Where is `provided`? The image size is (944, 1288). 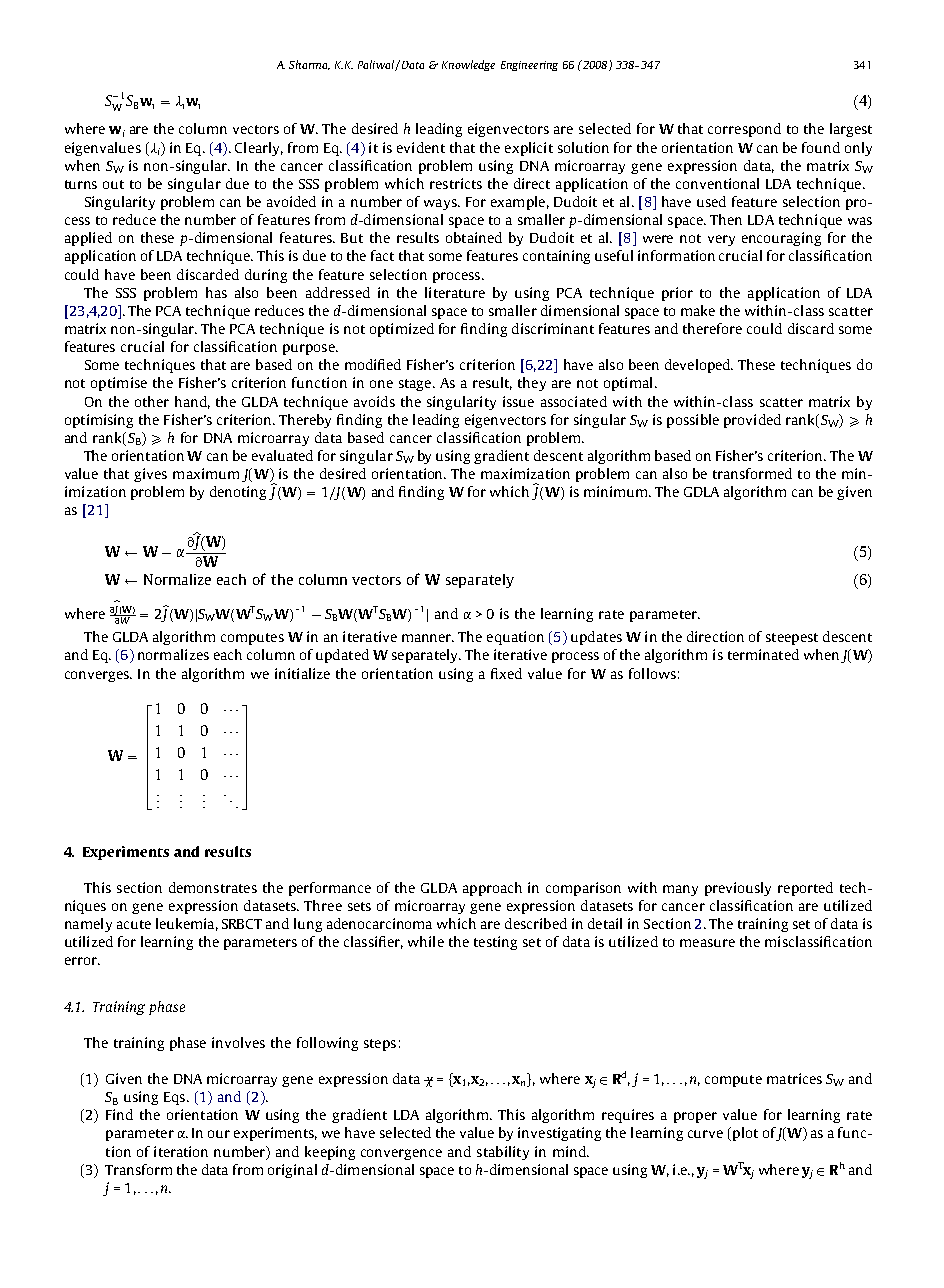
provided is located at coordinates (752, 421).
